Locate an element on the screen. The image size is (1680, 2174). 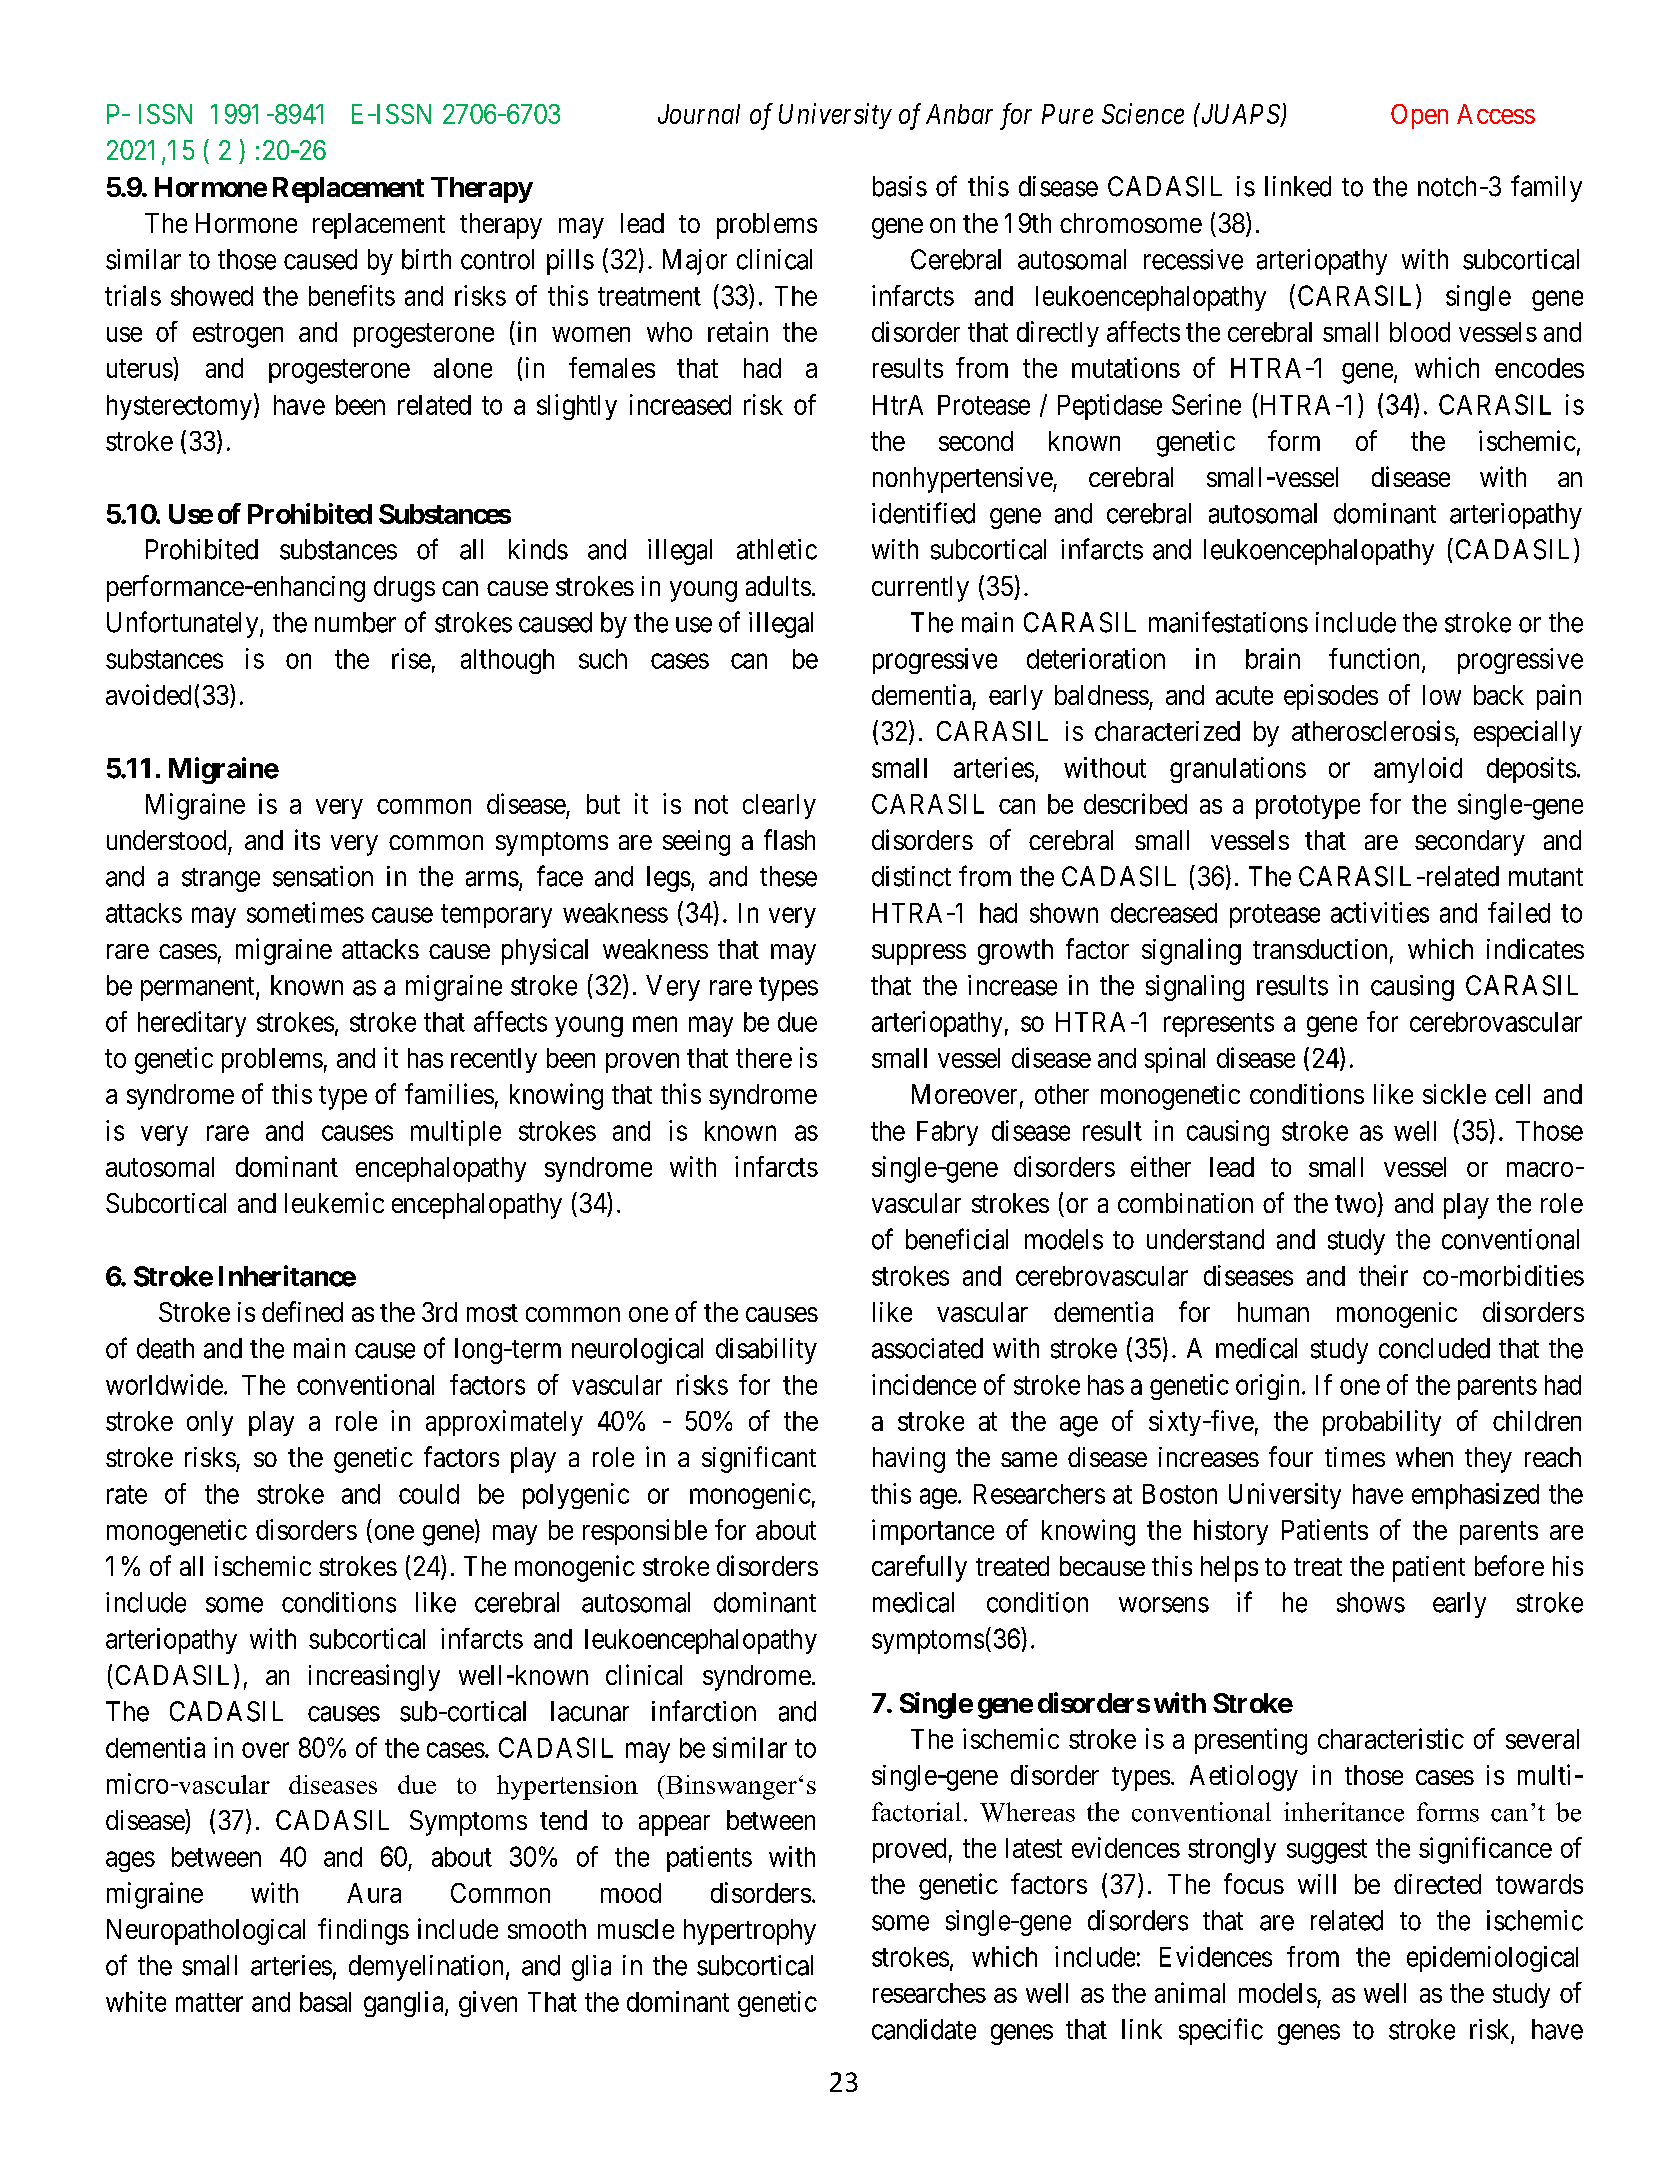
Open is located at coordinates (1419, 116).
